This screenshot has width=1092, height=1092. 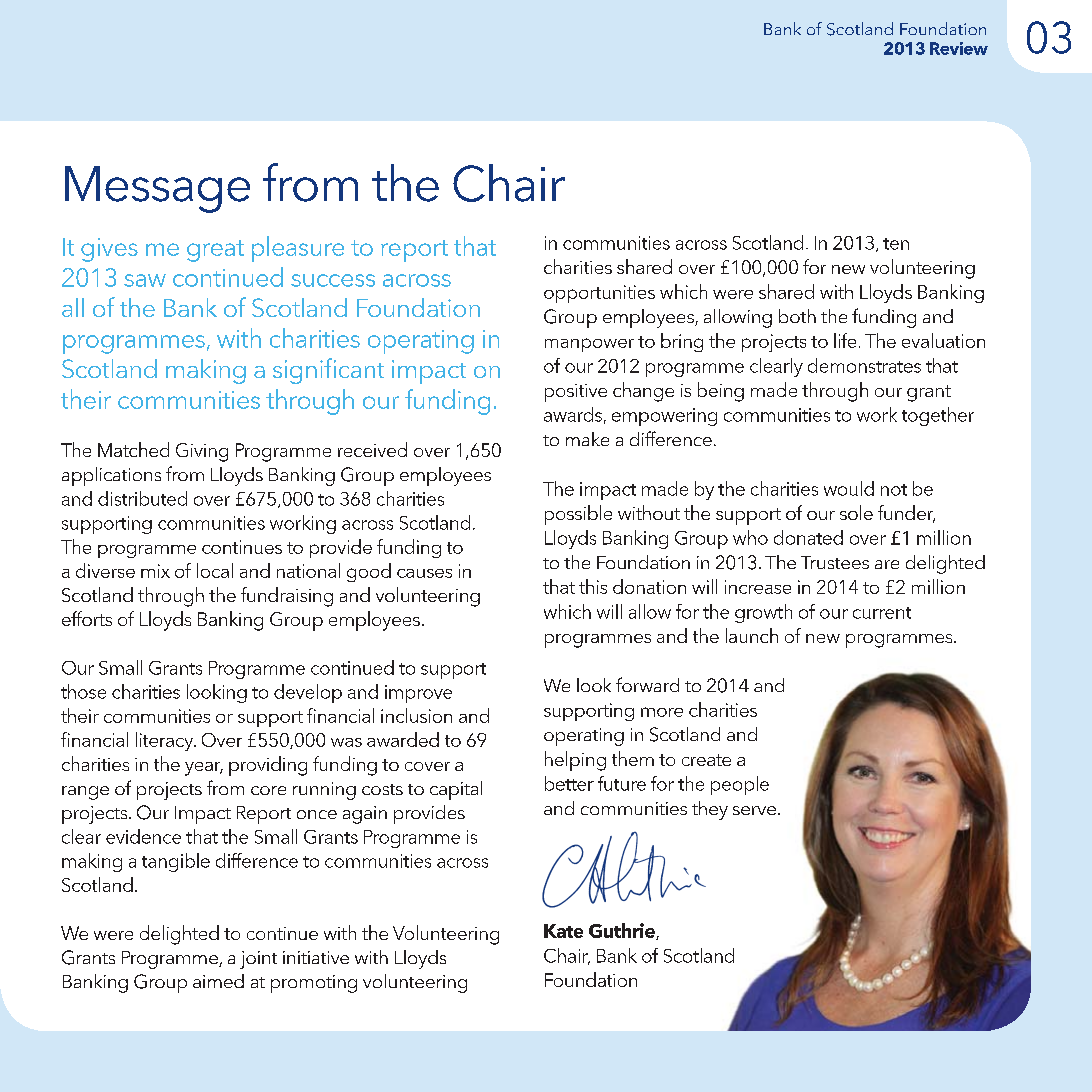 What do you see at coordinates (298, 249) in the screenshot?
I see `pleasure` at bounding box center [298, 249].
